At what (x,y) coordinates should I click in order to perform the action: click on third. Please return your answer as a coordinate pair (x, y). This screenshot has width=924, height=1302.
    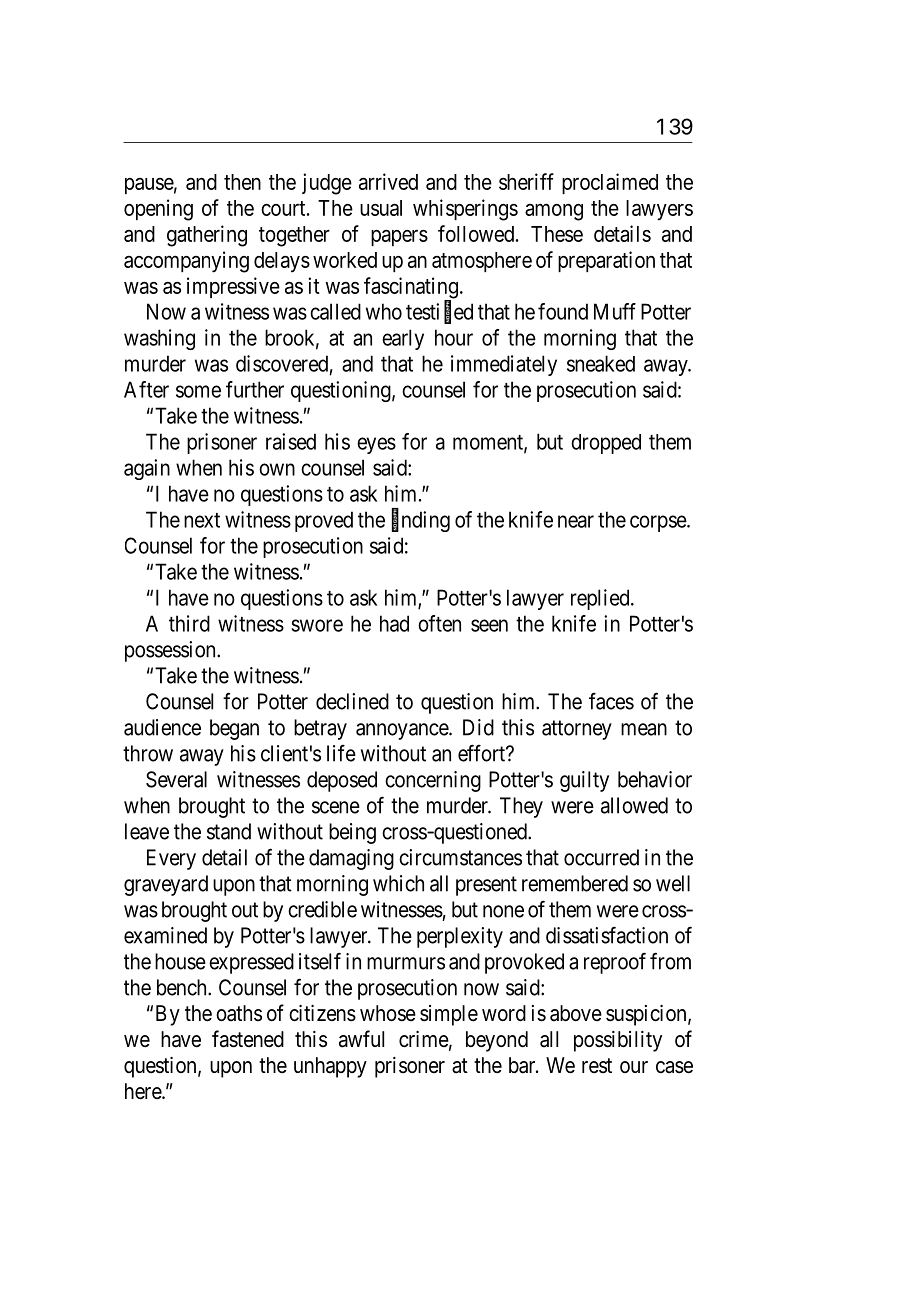
    Looking at the image, I should click on (189, 623).
